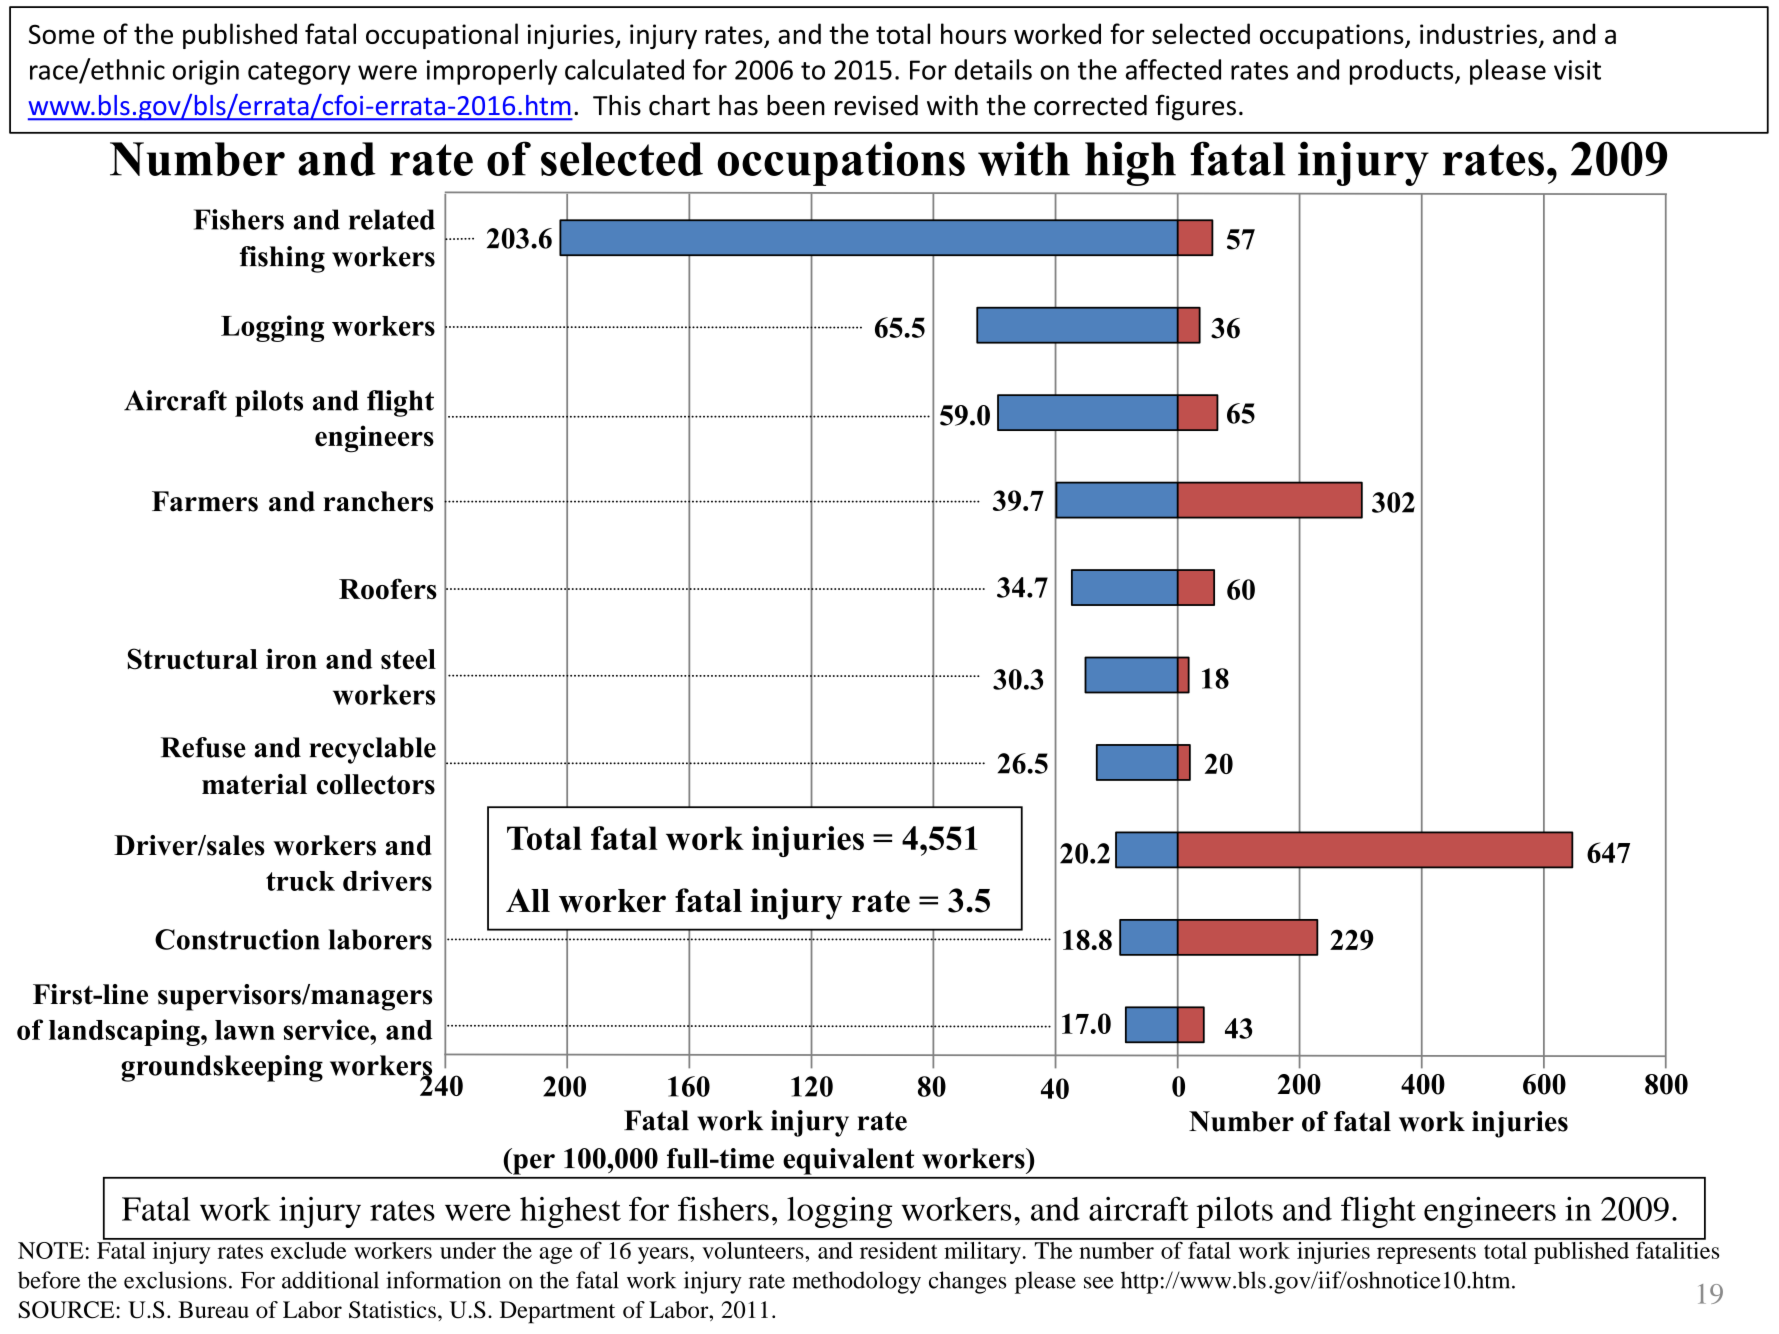  Describe the element at coordinates (245, 1030) in the page. I see `lawn` at that location.
